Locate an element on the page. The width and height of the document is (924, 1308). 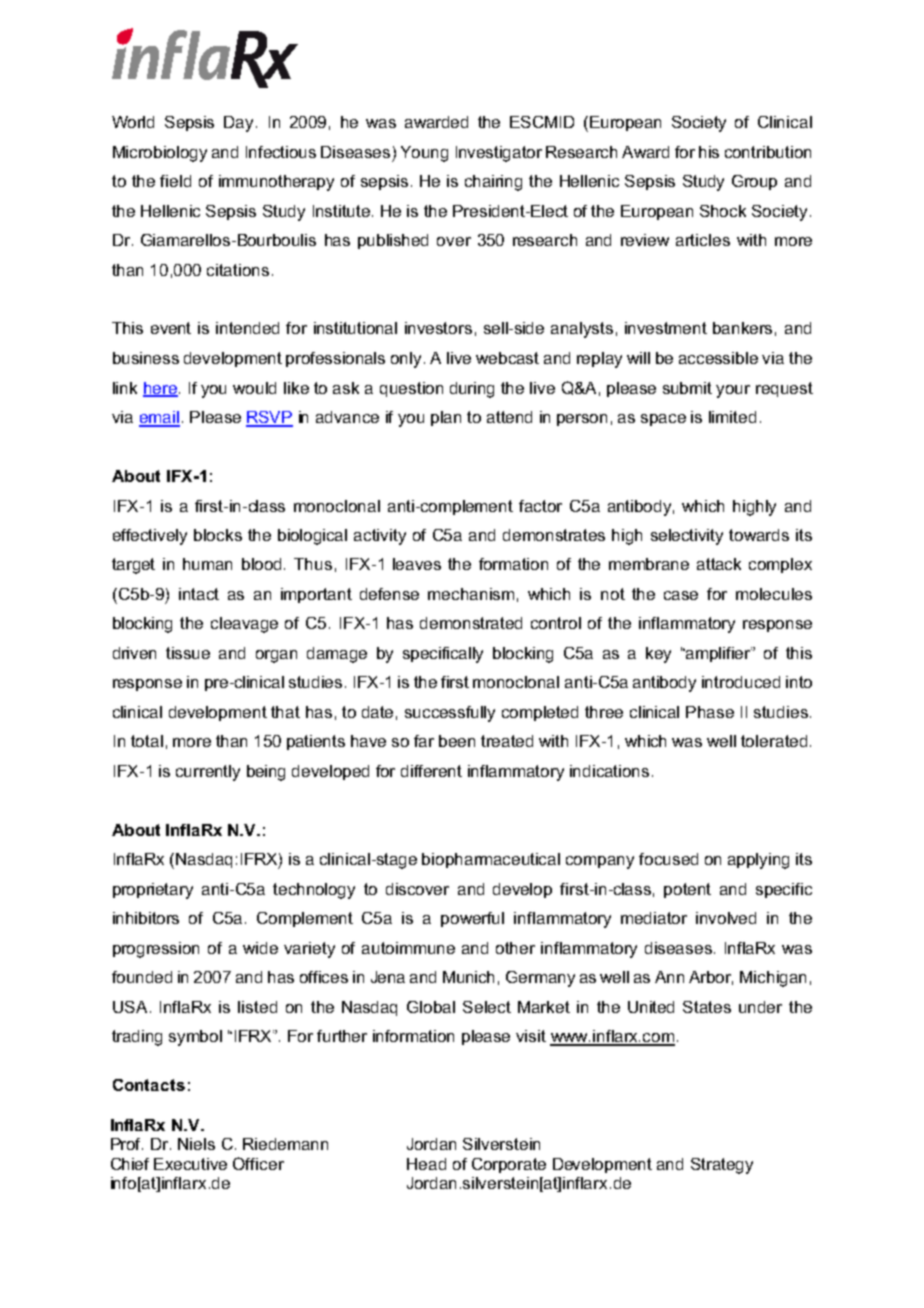
demonstrated is located at coordinates (471, 623).
